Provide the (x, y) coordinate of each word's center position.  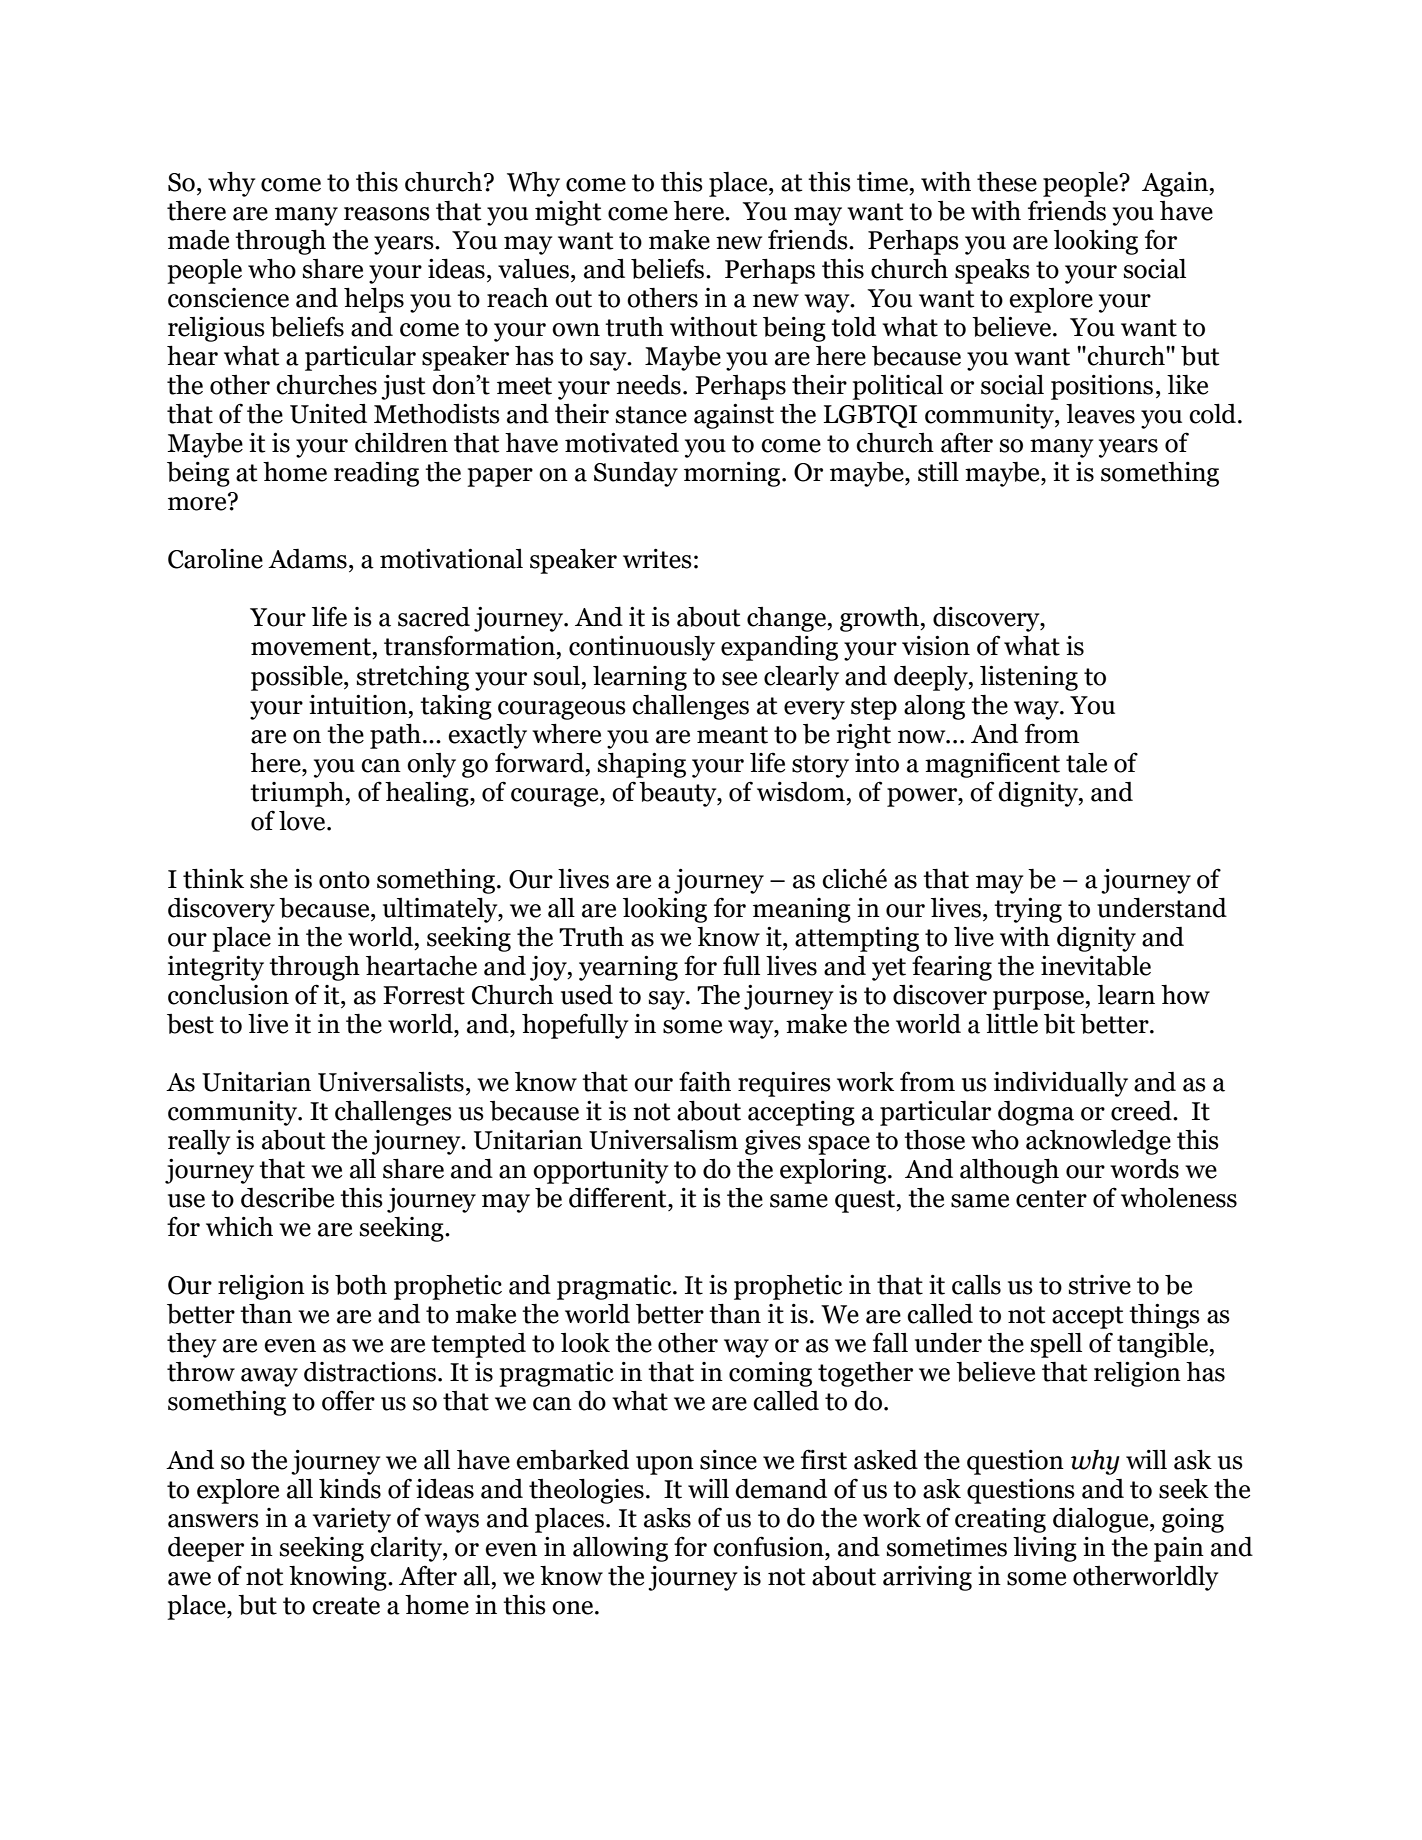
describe (287, 1198)
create (346, 1606)
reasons (387, 214)
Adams (307, 559)
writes (657, 559)
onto (344, 880)
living (1045, 1549)
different (619, 1197)
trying (1028, 910)
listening (1029, 678)
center (1051, 1199)
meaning (802, 910)
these (1007, 182)
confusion (769, 1546)
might (568, 213)
